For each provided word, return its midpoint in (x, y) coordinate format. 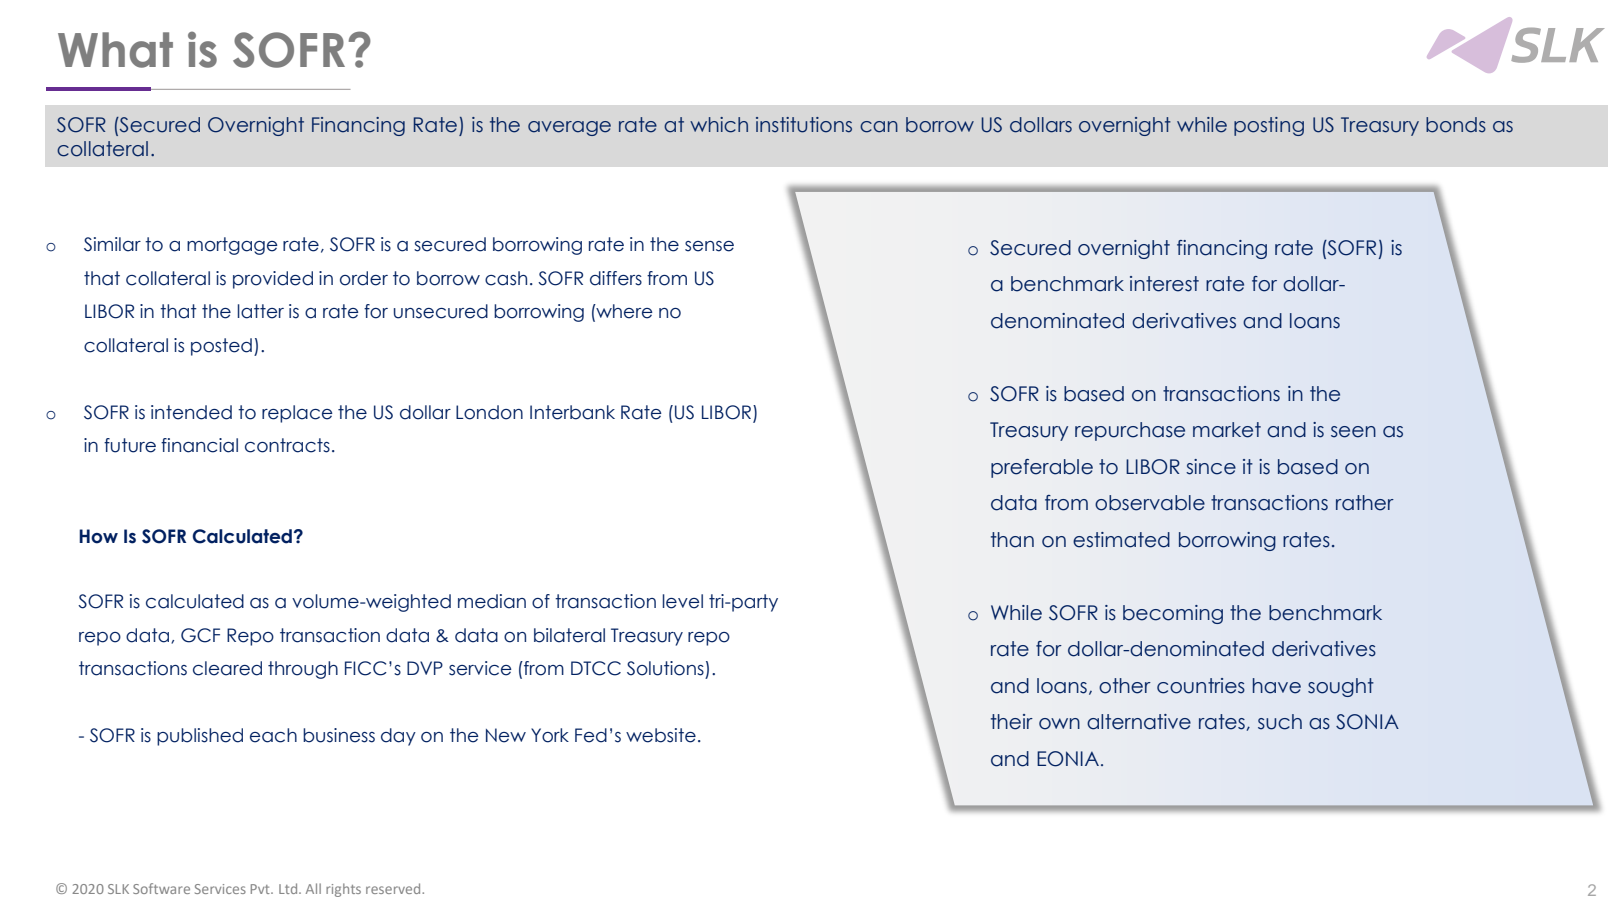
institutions (804, 125)
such (1280, 722)
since (1211, 467)
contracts (287, 445)
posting (1269, 126)
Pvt (261, 889)
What (115, 50)
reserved (394, 888)
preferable (1042, 468)
